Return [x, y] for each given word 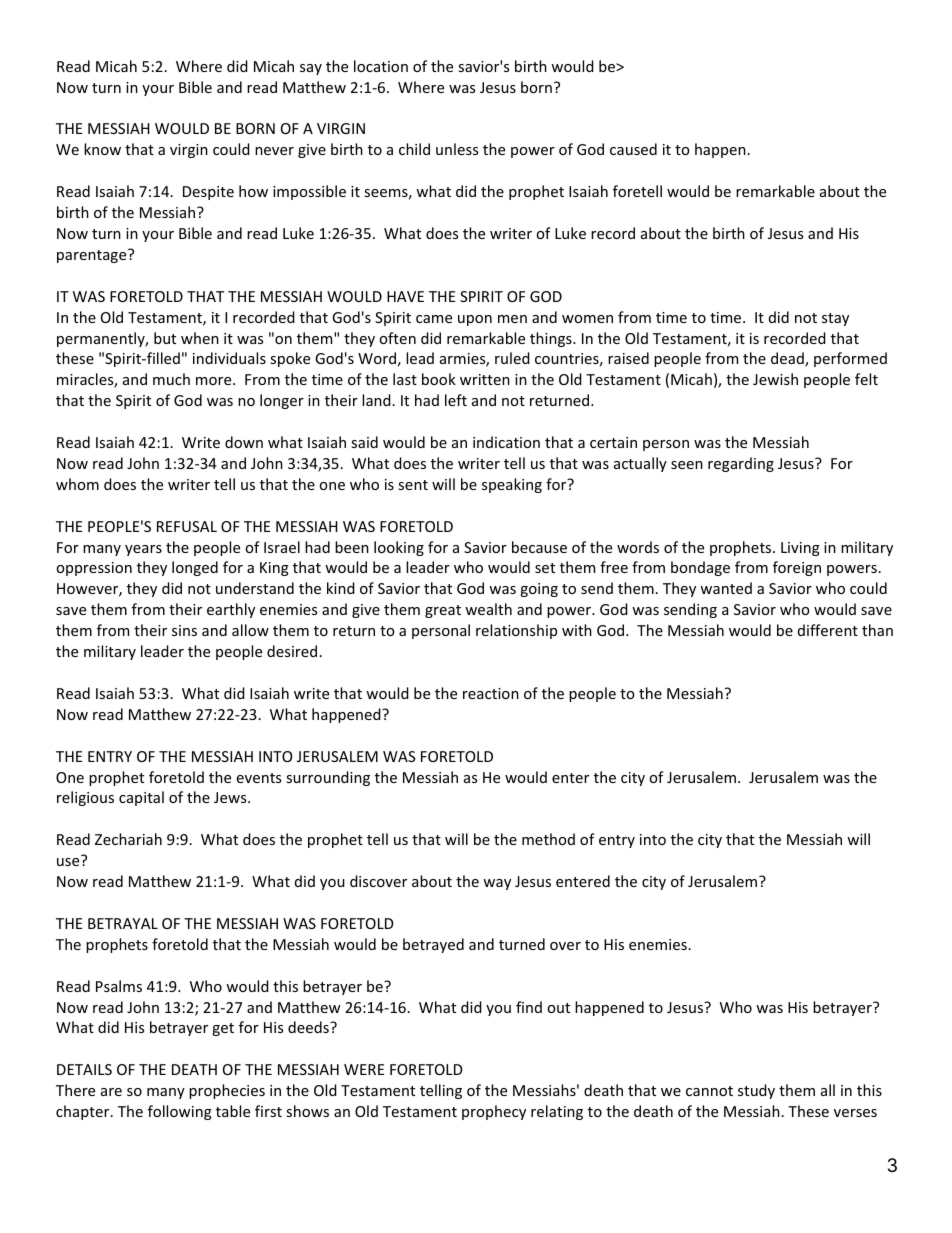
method [548, 839]
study [756, 1091]
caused [633, 149]
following [180, 1112]
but [165, 338]
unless [457, 149]
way [497, 884]
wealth [488, 609]
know [102, 149]
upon [475, 320]
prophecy [494, 1112]
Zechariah [128, 839]
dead [788, 359]
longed [195, 568]
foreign [797, 568]
